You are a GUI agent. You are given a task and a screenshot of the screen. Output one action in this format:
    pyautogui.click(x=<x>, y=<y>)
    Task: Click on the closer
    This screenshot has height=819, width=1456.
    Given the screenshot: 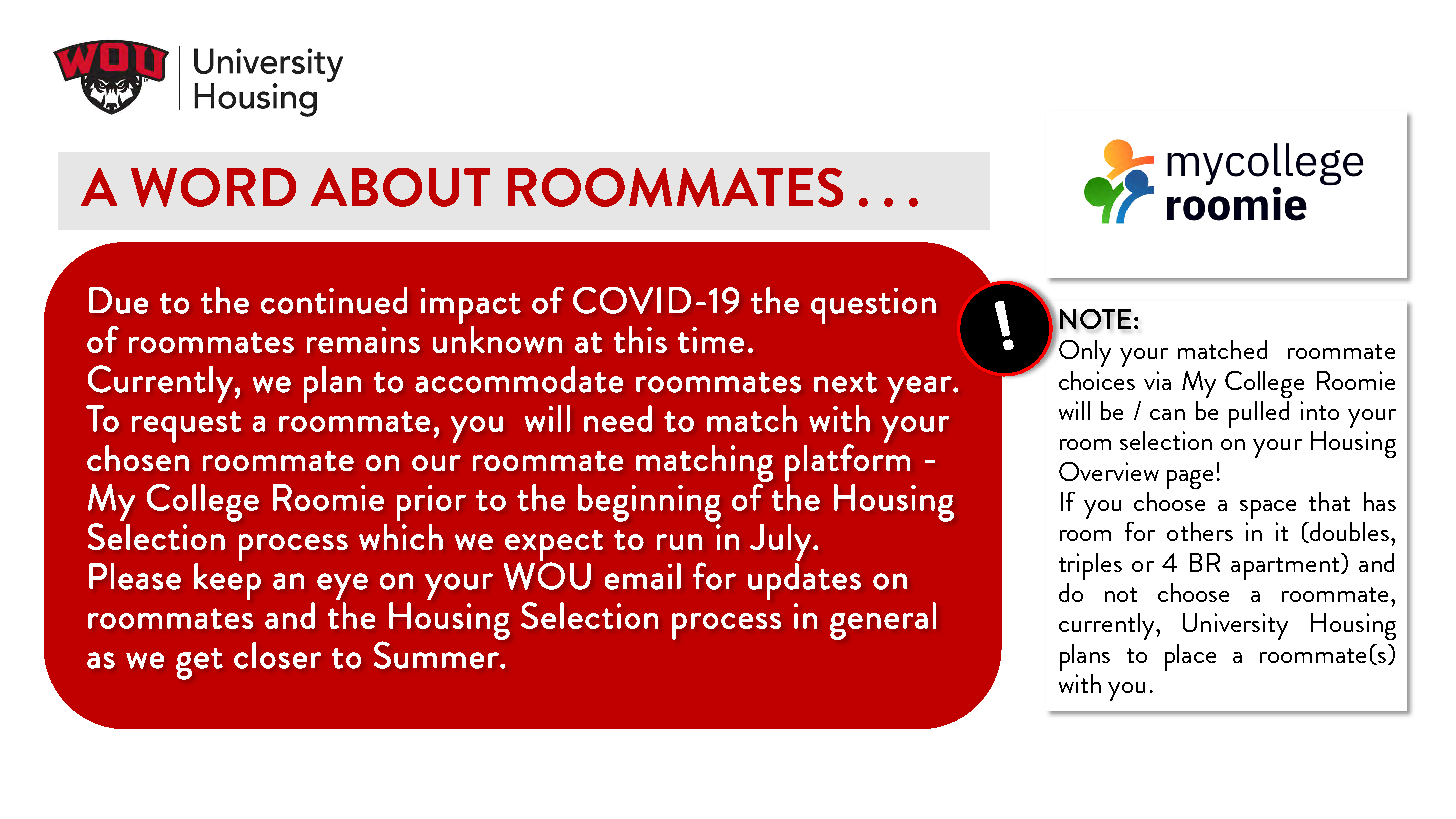 What is the action you would take?
    pyautogui.click(x=277, y=655)
